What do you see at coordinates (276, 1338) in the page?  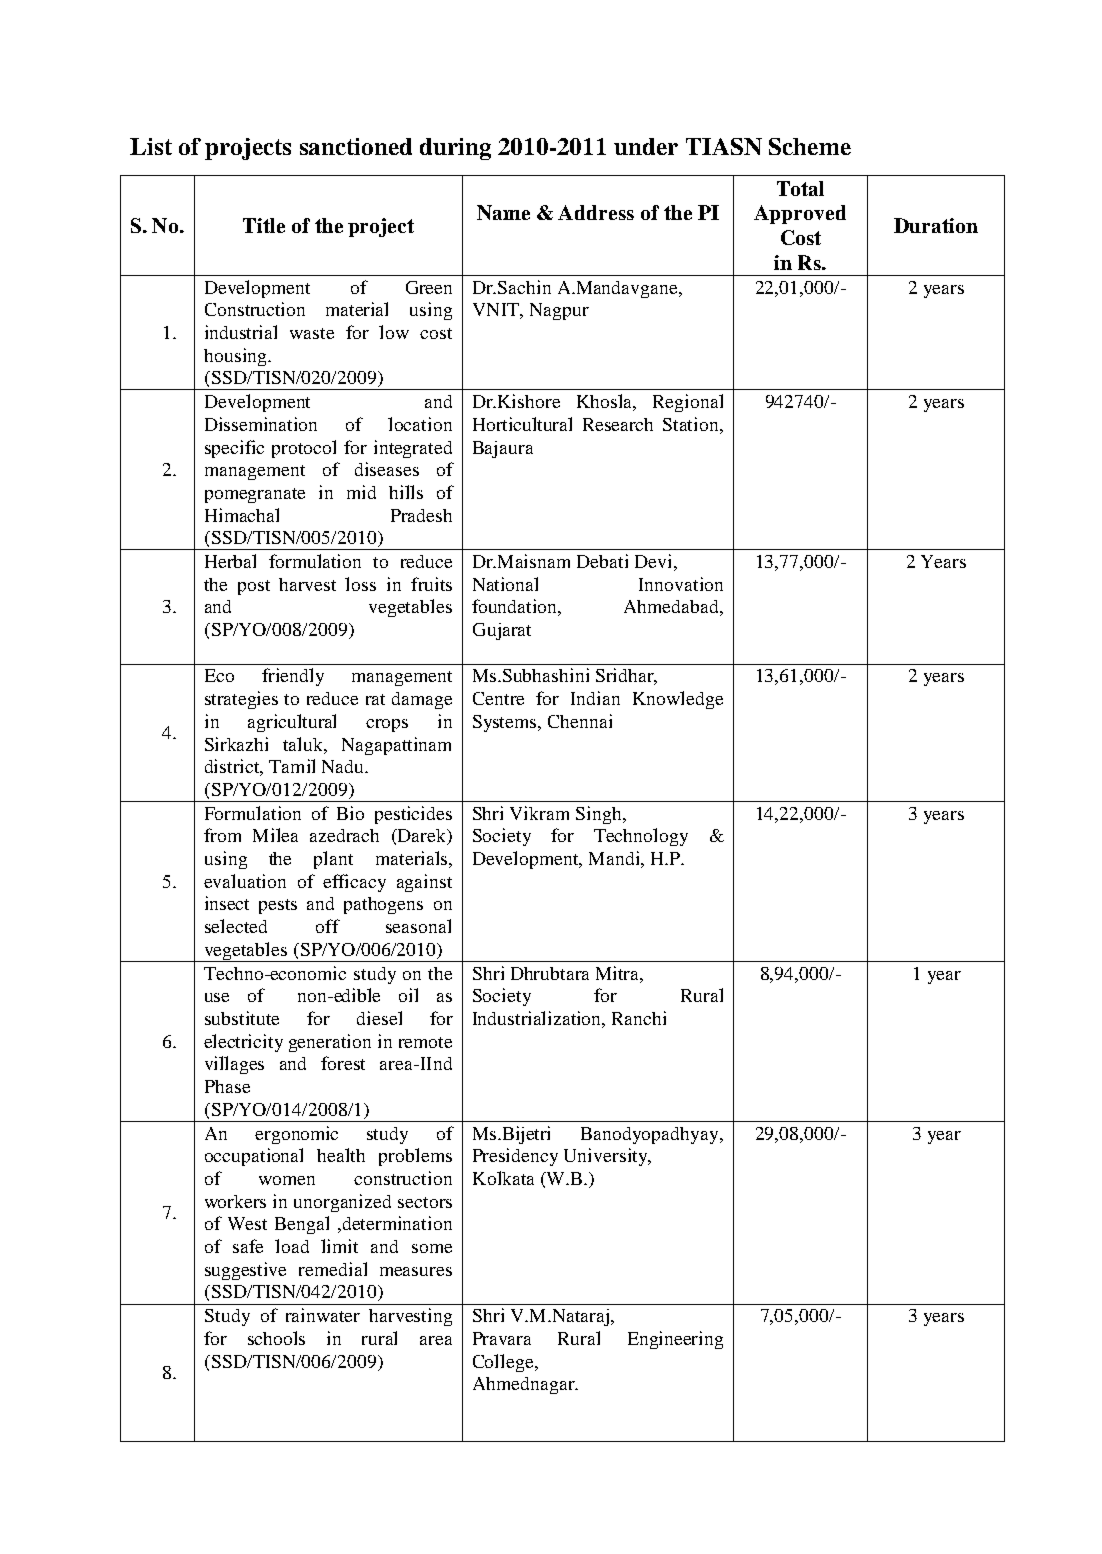 I see `schools` at bounding box center [276, 1338].
